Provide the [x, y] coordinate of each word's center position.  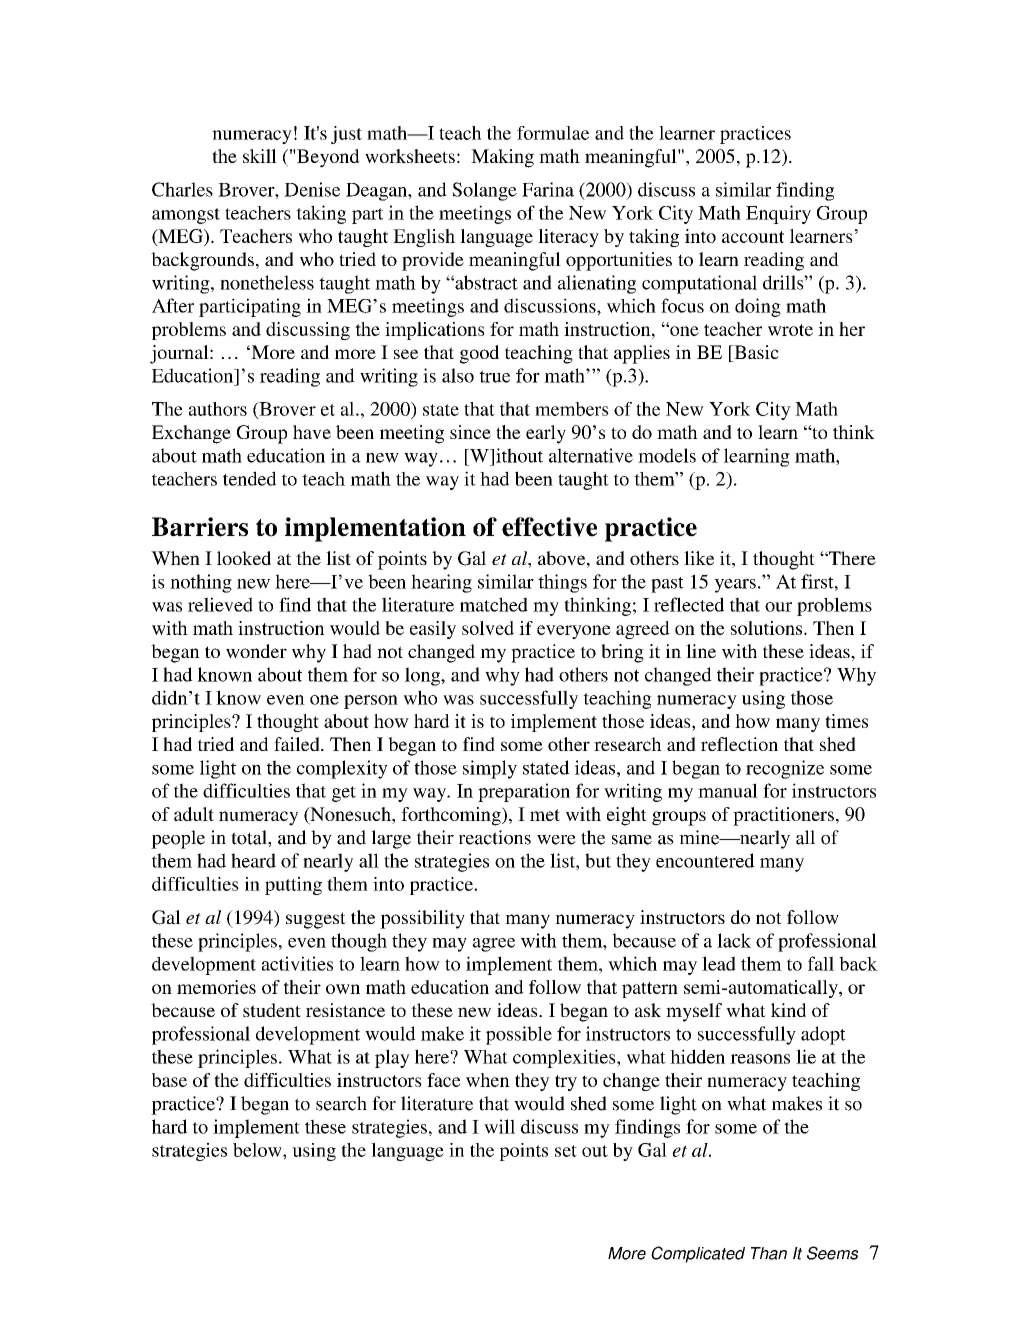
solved [488, 628]
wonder [256, 651]
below [258, 1150]
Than [769, 1253]
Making [502, 158]
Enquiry [778, 214]
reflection [739, 744]
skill [260, 156]
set [566, 1151]
